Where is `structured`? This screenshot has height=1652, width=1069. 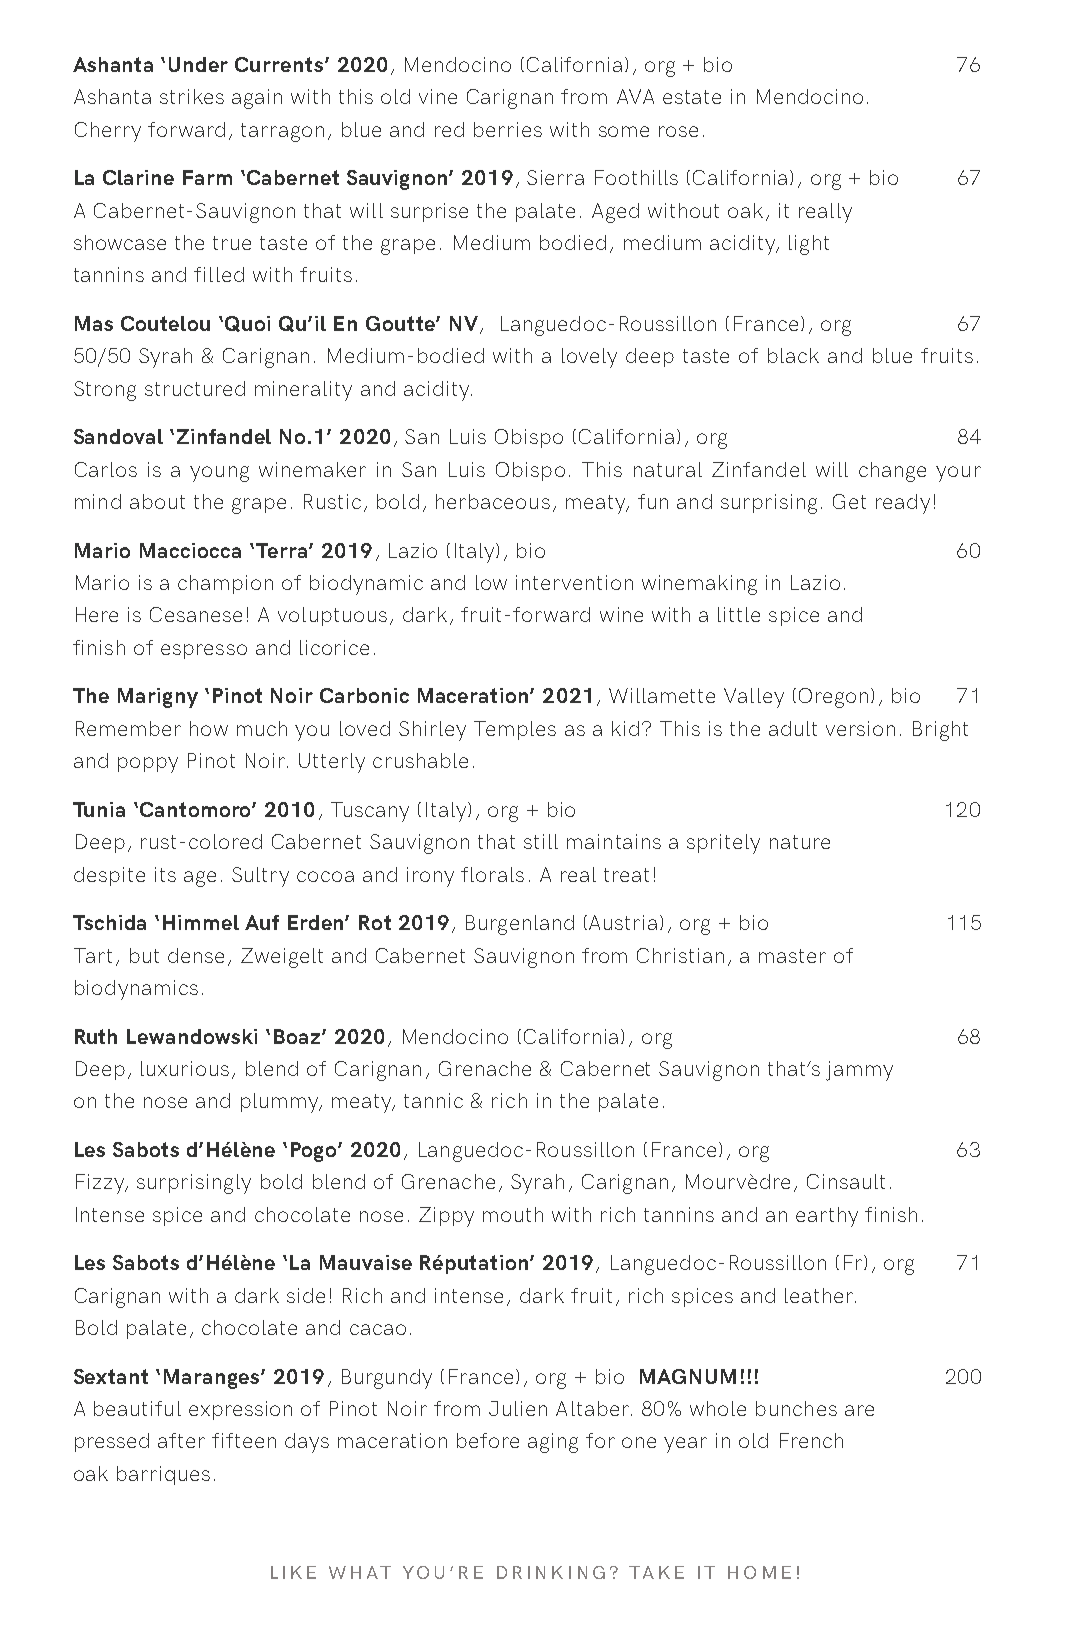
structured is located at coordinates (195, 388).
